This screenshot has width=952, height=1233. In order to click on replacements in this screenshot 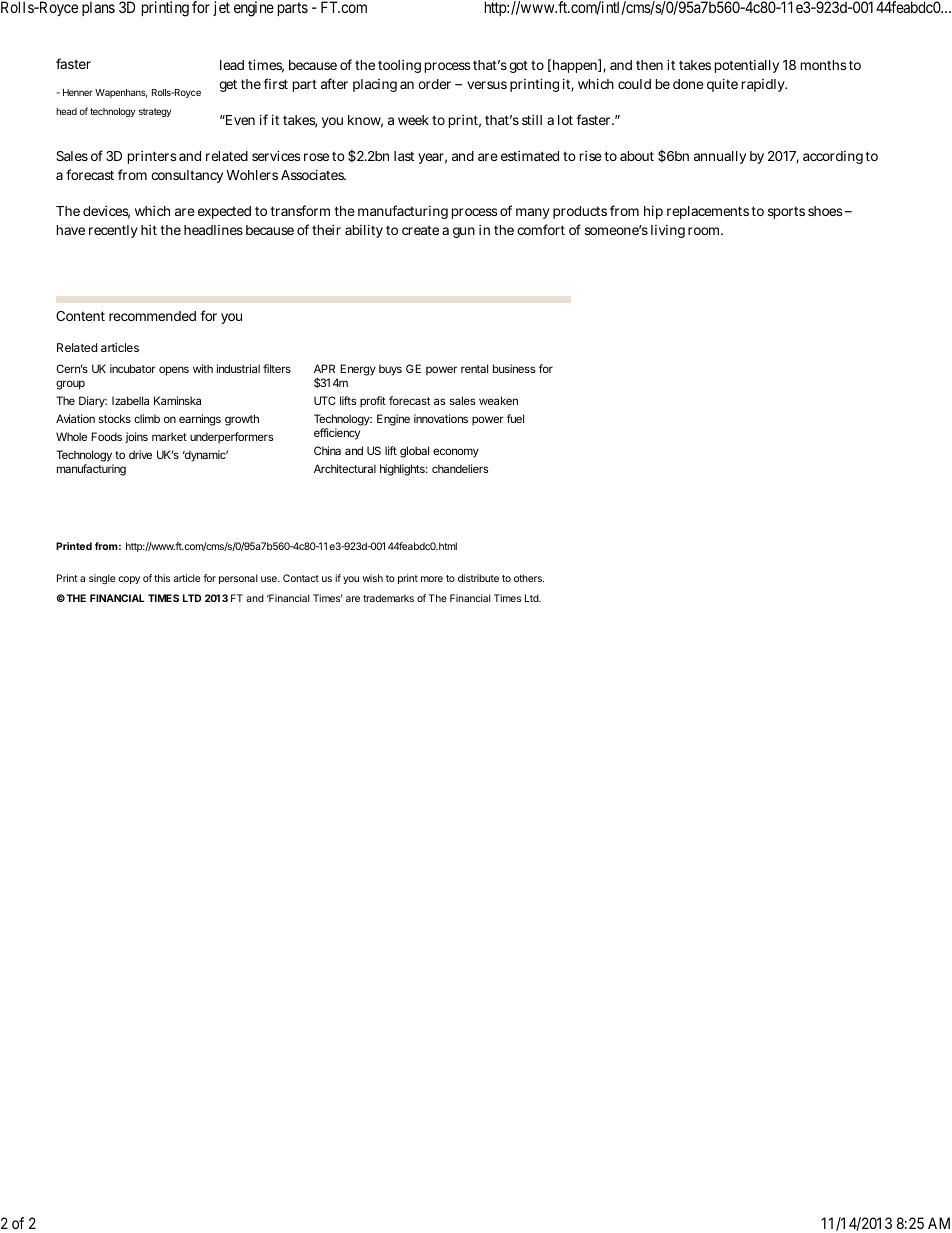, I will do `click(708, 212)`.
